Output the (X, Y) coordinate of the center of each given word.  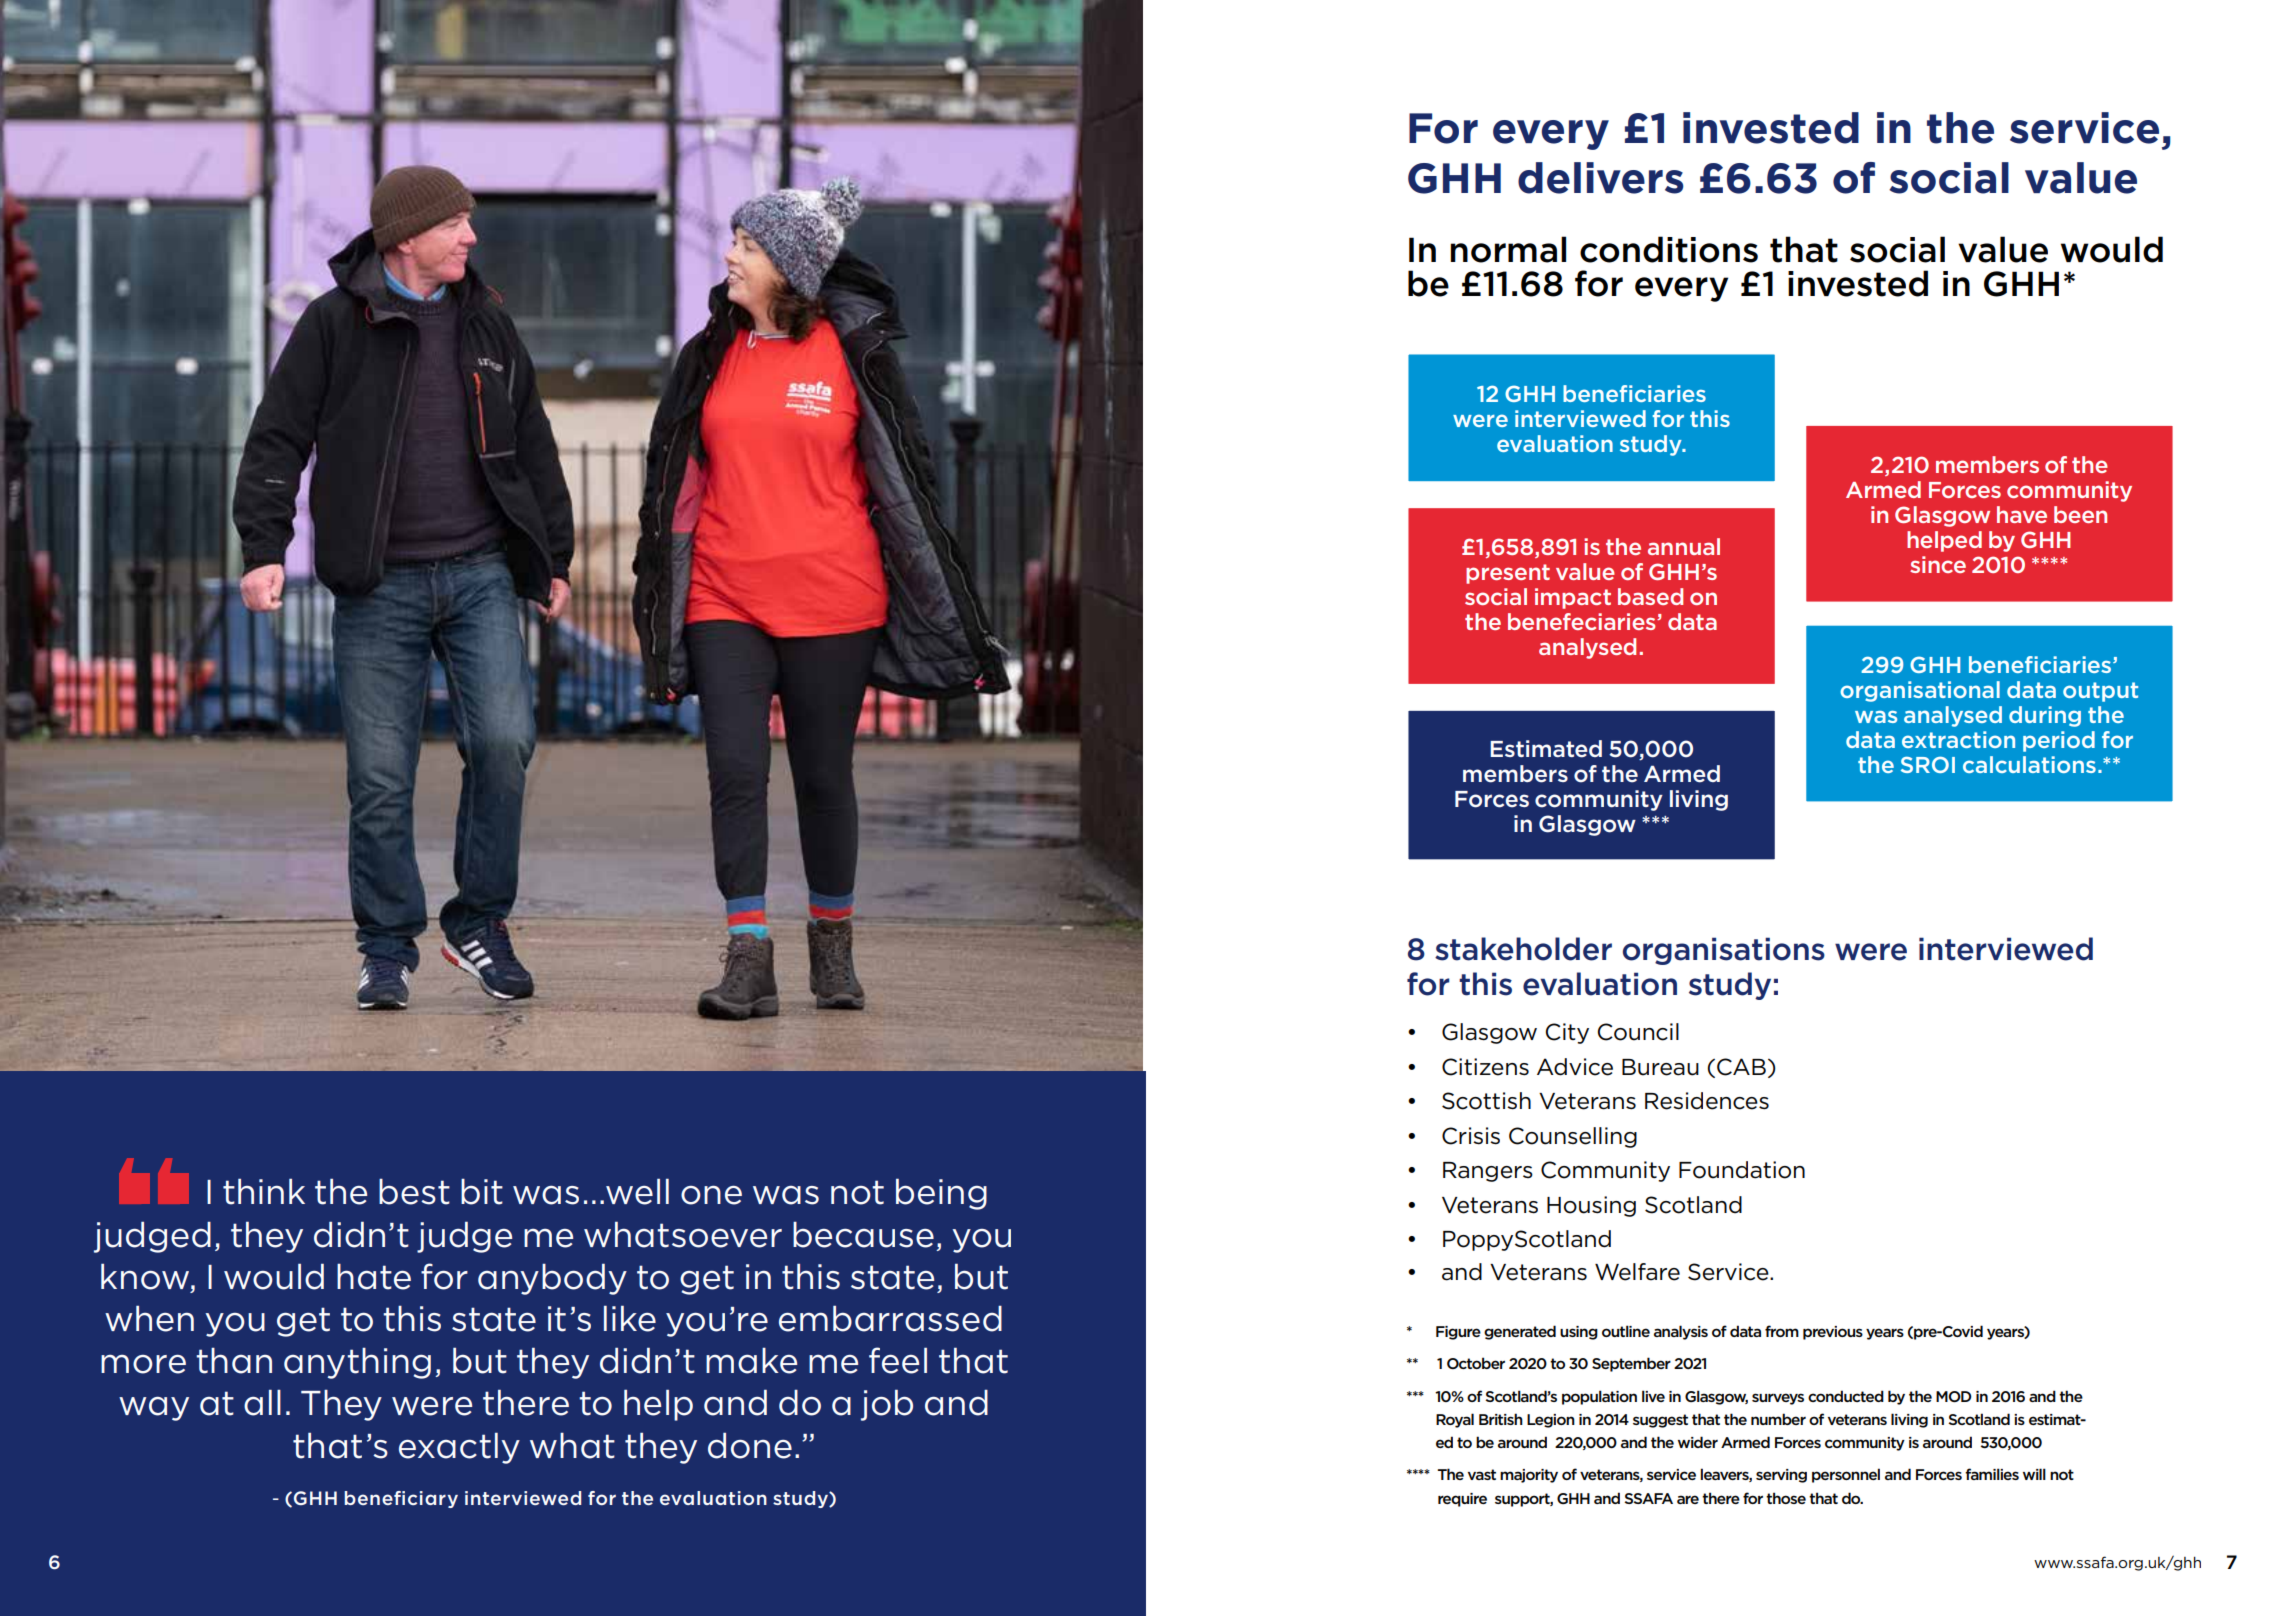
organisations (1724, 951)
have (2022, 514)
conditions (1669, 249)
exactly (459, 1448)
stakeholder (1523, 949)
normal (1508, 249)
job (887, 1405)
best (414, 1192)
